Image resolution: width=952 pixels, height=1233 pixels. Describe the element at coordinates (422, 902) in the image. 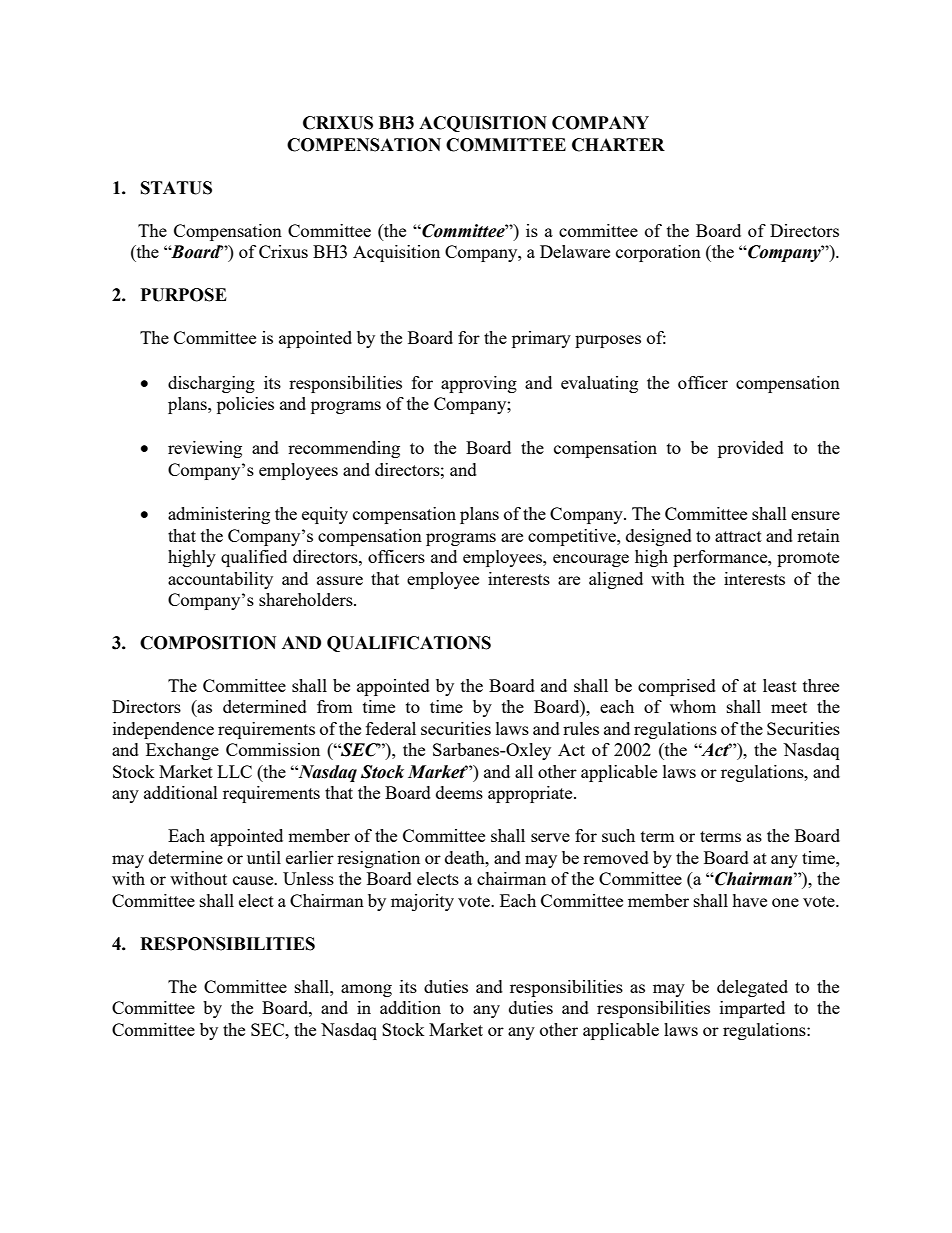

I see `majority` at that location.
